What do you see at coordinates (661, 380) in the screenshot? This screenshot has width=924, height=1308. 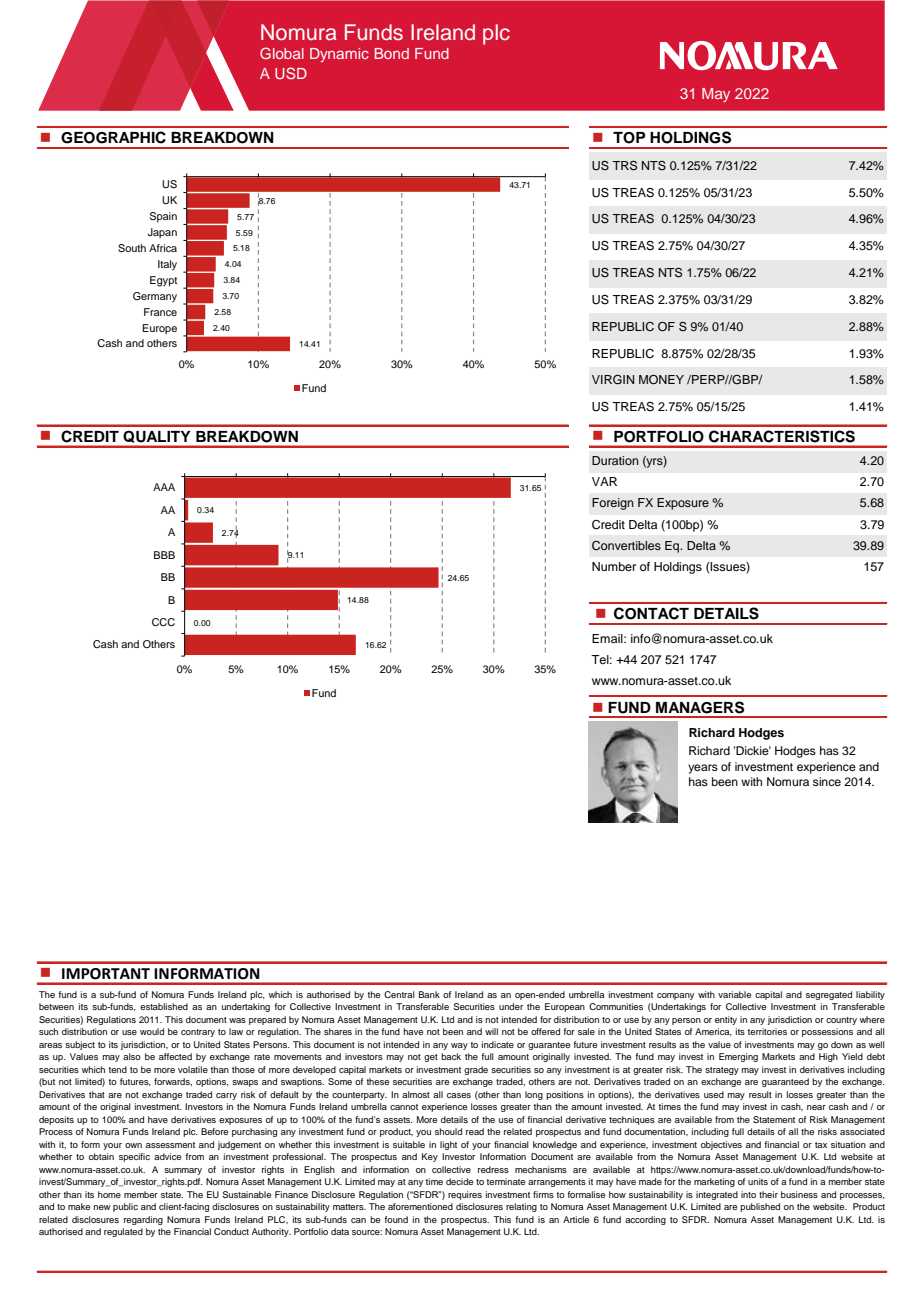 I see `MONEY` at bounding box center [661, 380].
